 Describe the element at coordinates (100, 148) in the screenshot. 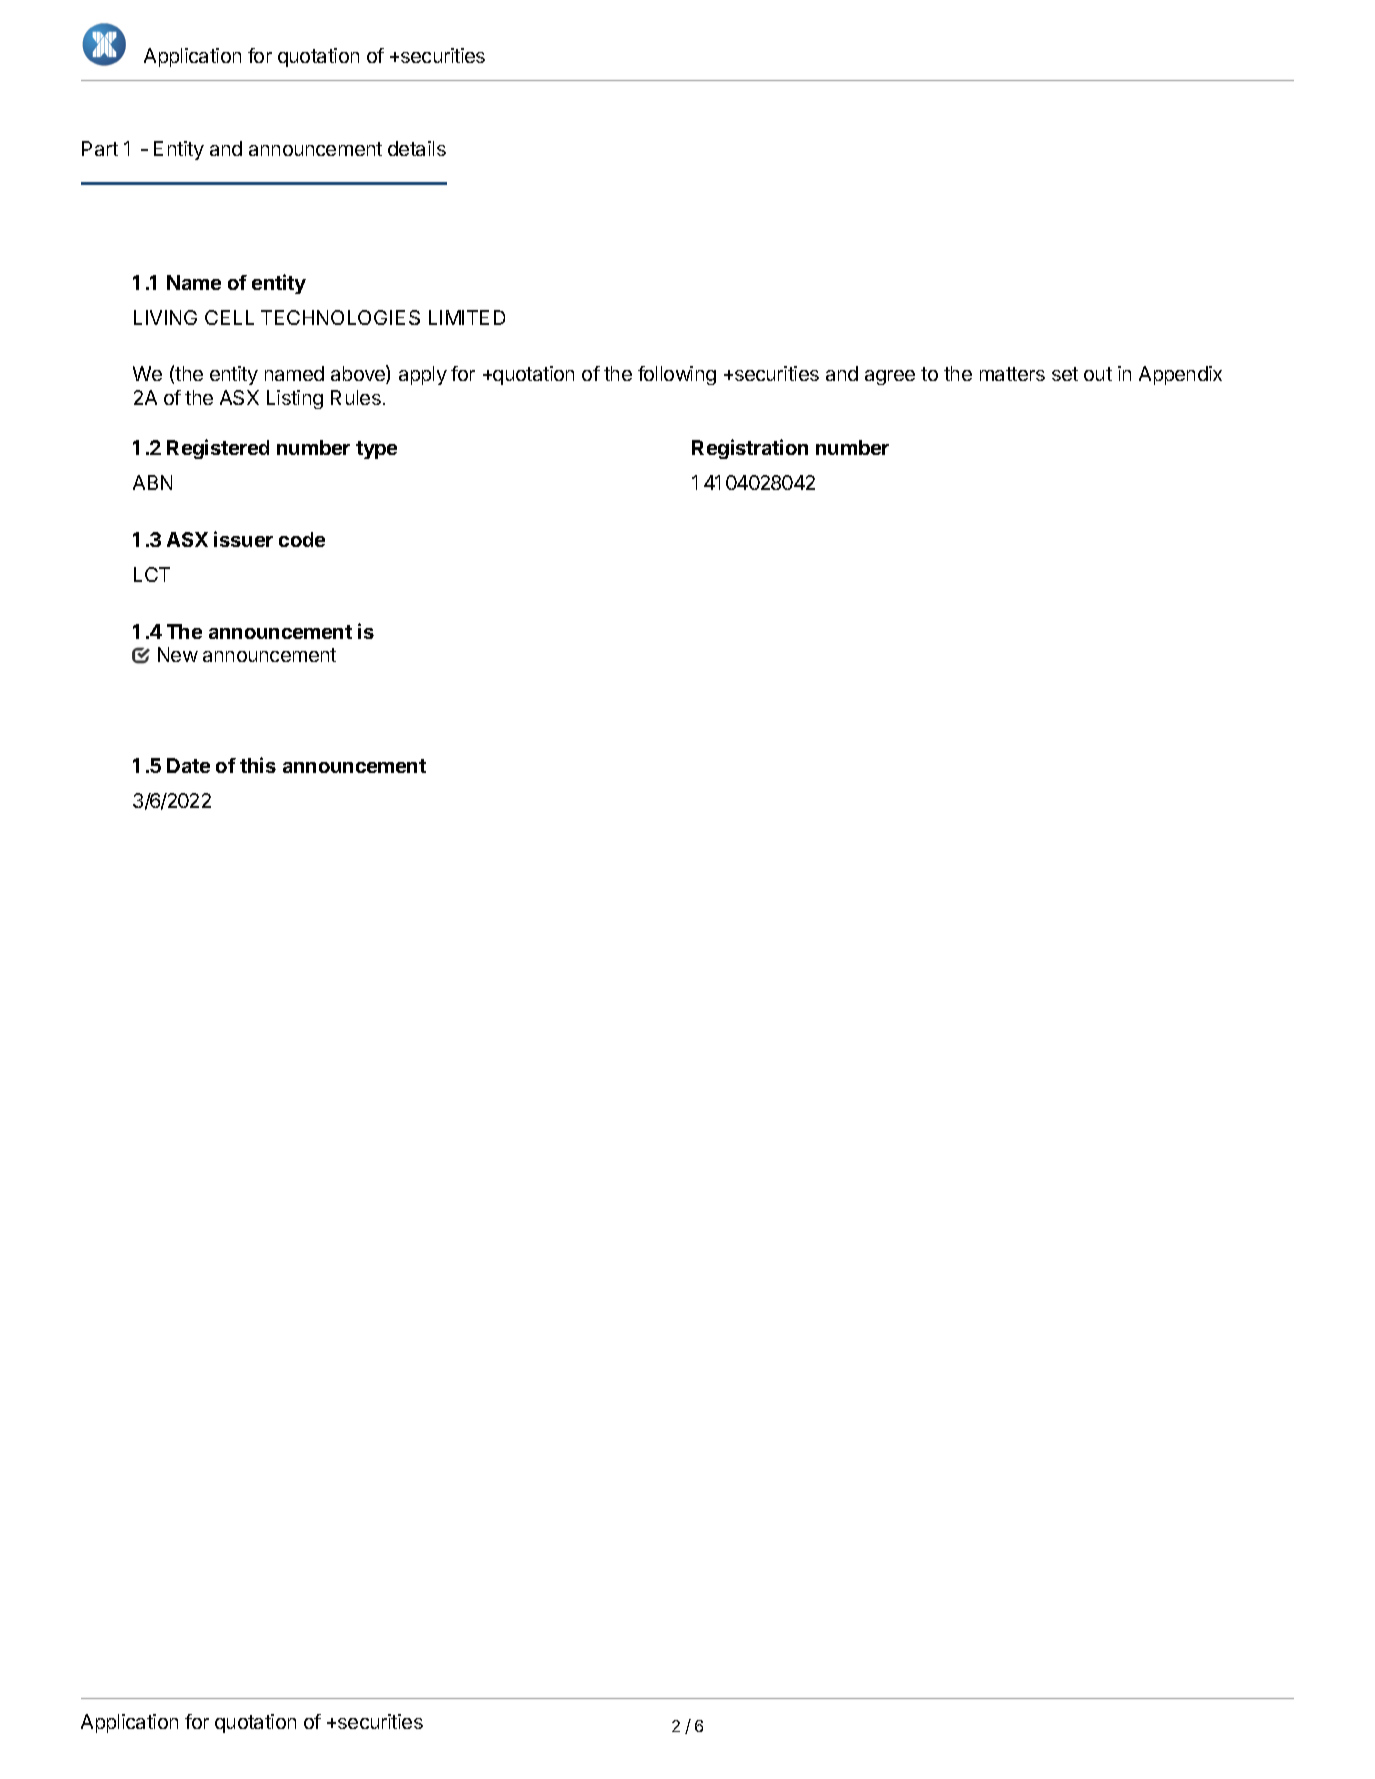

I see `Part` at that location.
